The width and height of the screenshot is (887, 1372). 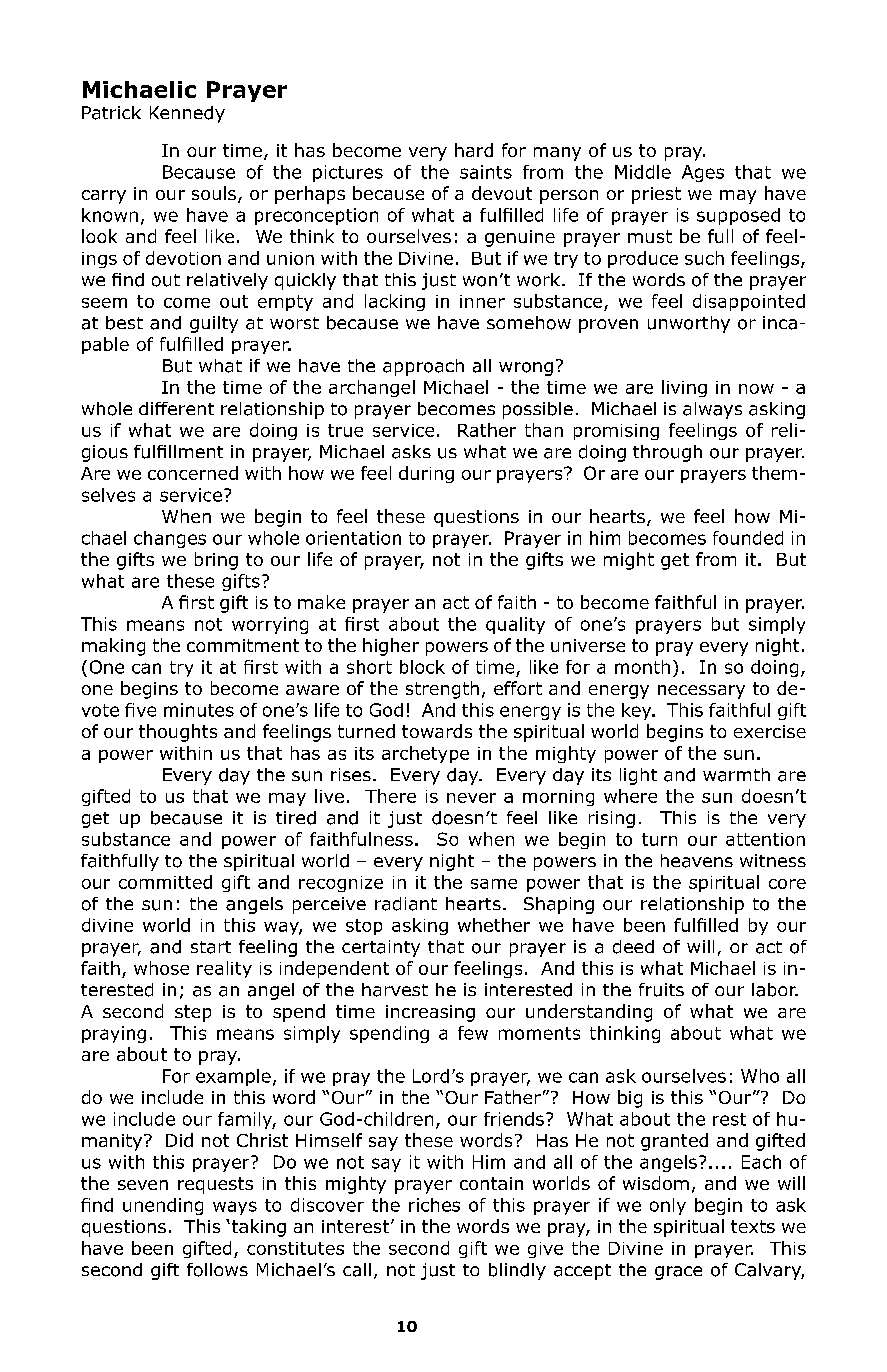 What do you see at coordinates (187, 114) in the screenshot?
I see `Kennedy` at bounding box center [187, 114].
